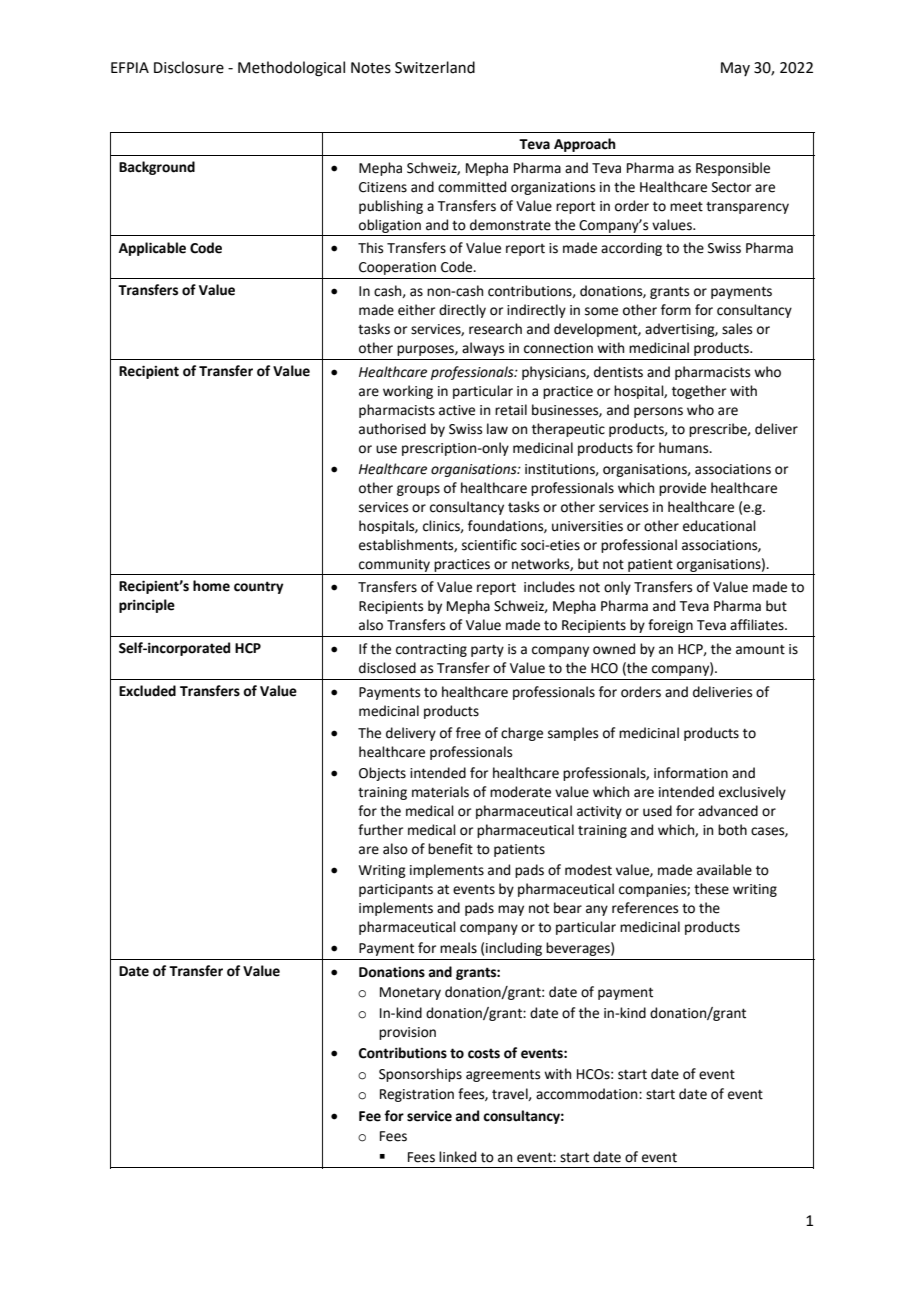  Describe the element at coordinates (435, 67) in the screenshot. I see `Switzerland` at that location.
